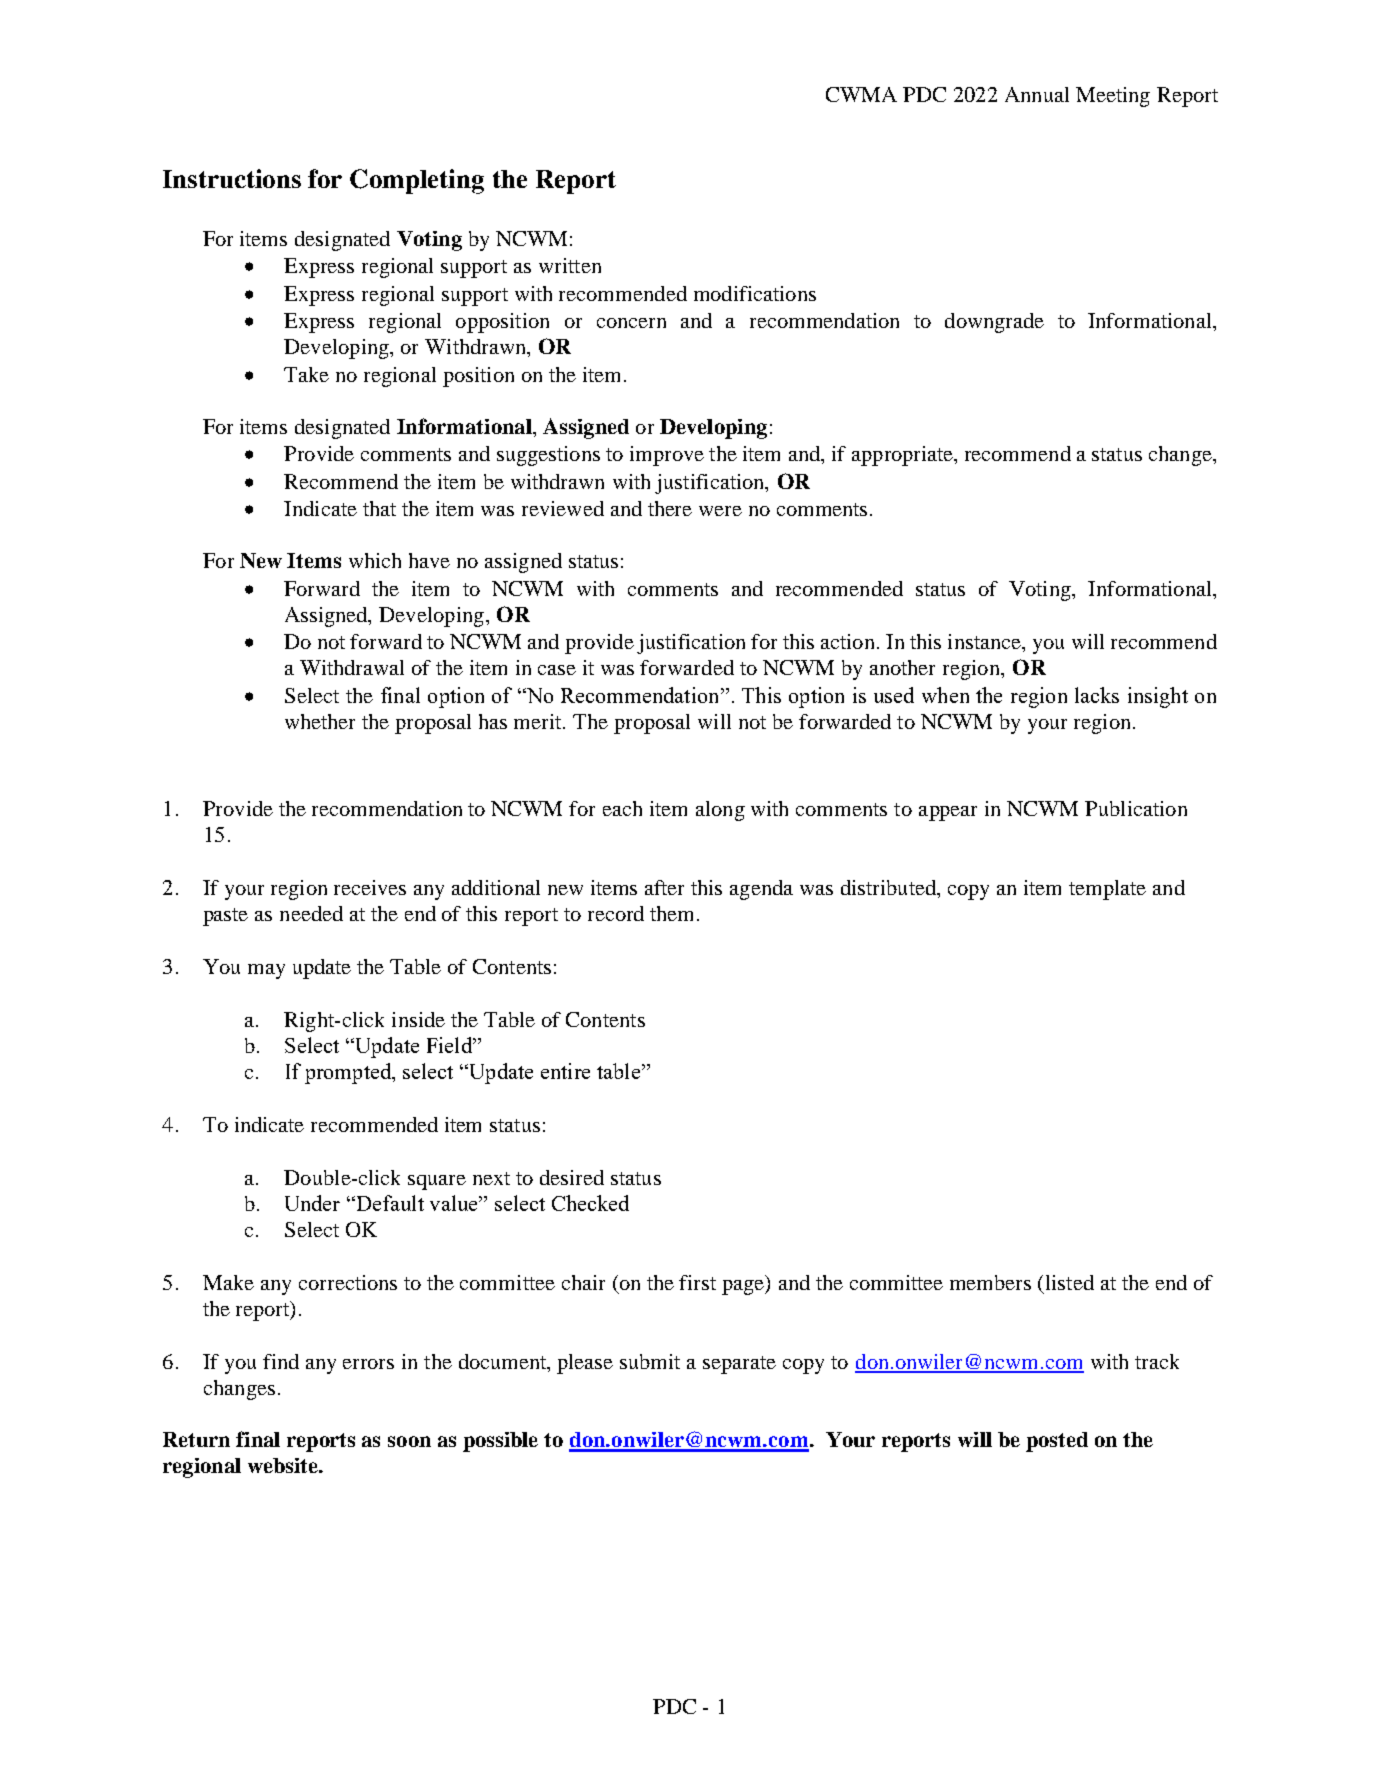 This screenshot has height=1786, width=1380. What do you see at coordinates (570, 265) in the screenshot?
I see `written` at bounding box center [570, 265].
